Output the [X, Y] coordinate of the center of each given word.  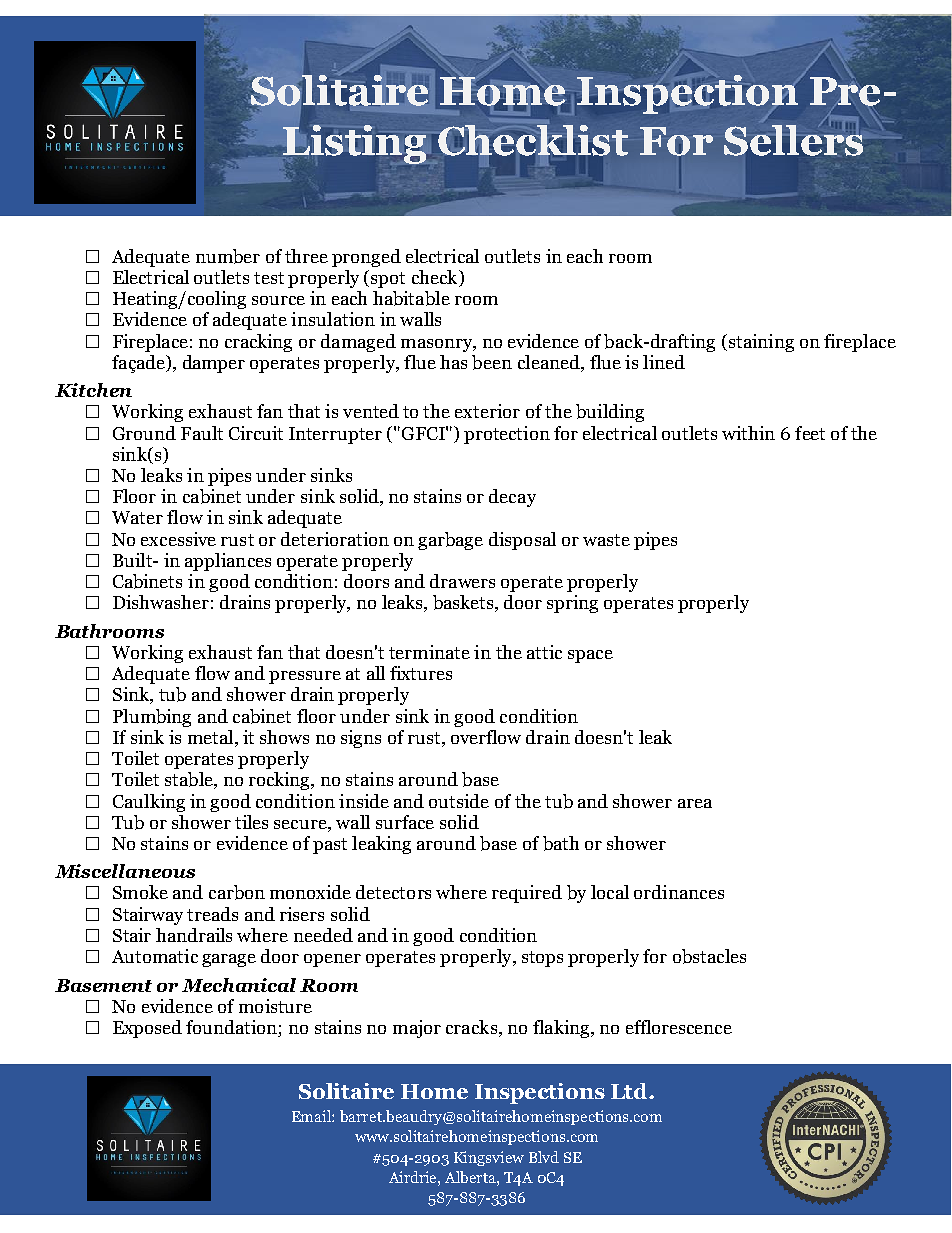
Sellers [793, 139]
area [695, 803]
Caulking [149, 803]
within [748, 433]
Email [312, 1116]
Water [137, 517]
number [228, 256]
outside [459, 801]
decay [512, 498]
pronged [366, 258]
